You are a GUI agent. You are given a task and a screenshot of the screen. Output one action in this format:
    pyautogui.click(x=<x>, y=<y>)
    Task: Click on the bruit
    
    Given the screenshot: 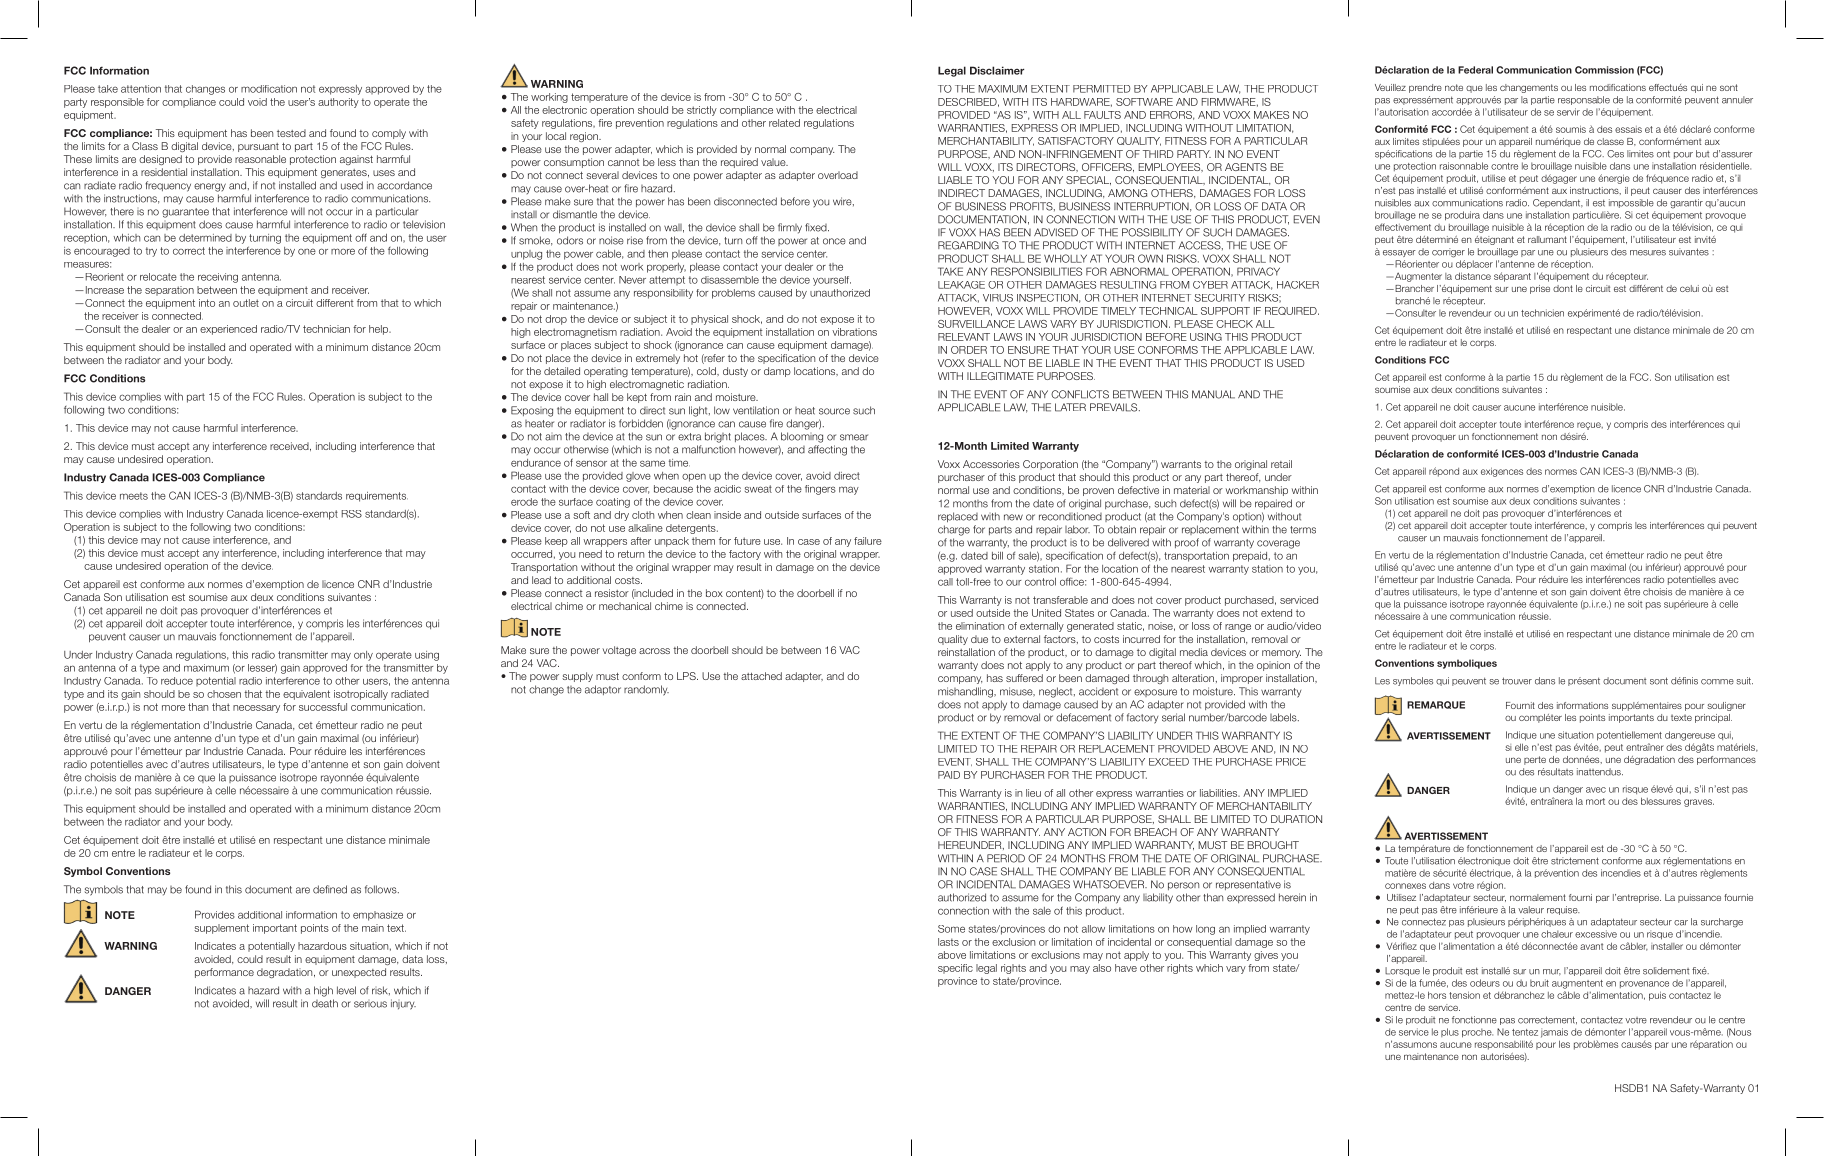 What is the action you would take?
    pyautogui.click(x=1539, y=983)
